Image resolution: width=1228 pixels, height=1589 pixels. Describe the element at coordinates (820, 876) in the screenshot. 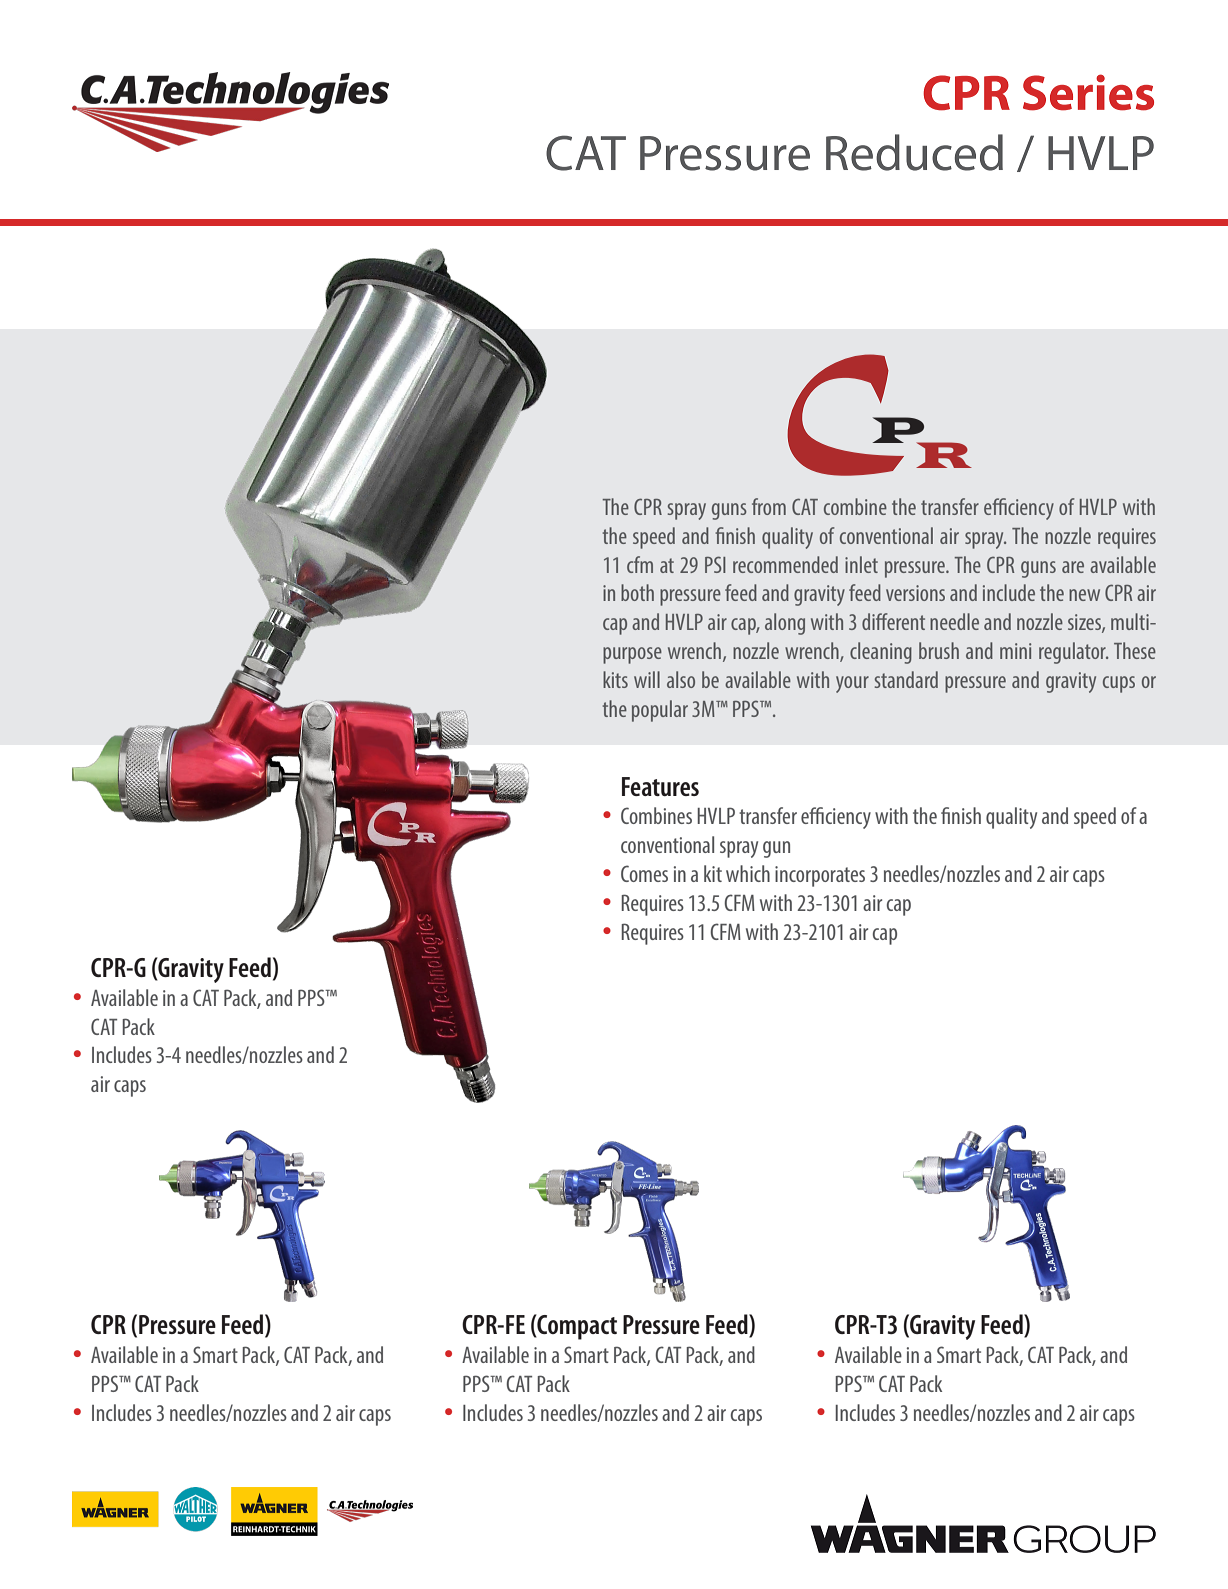

I see `incorporates` at that location.
